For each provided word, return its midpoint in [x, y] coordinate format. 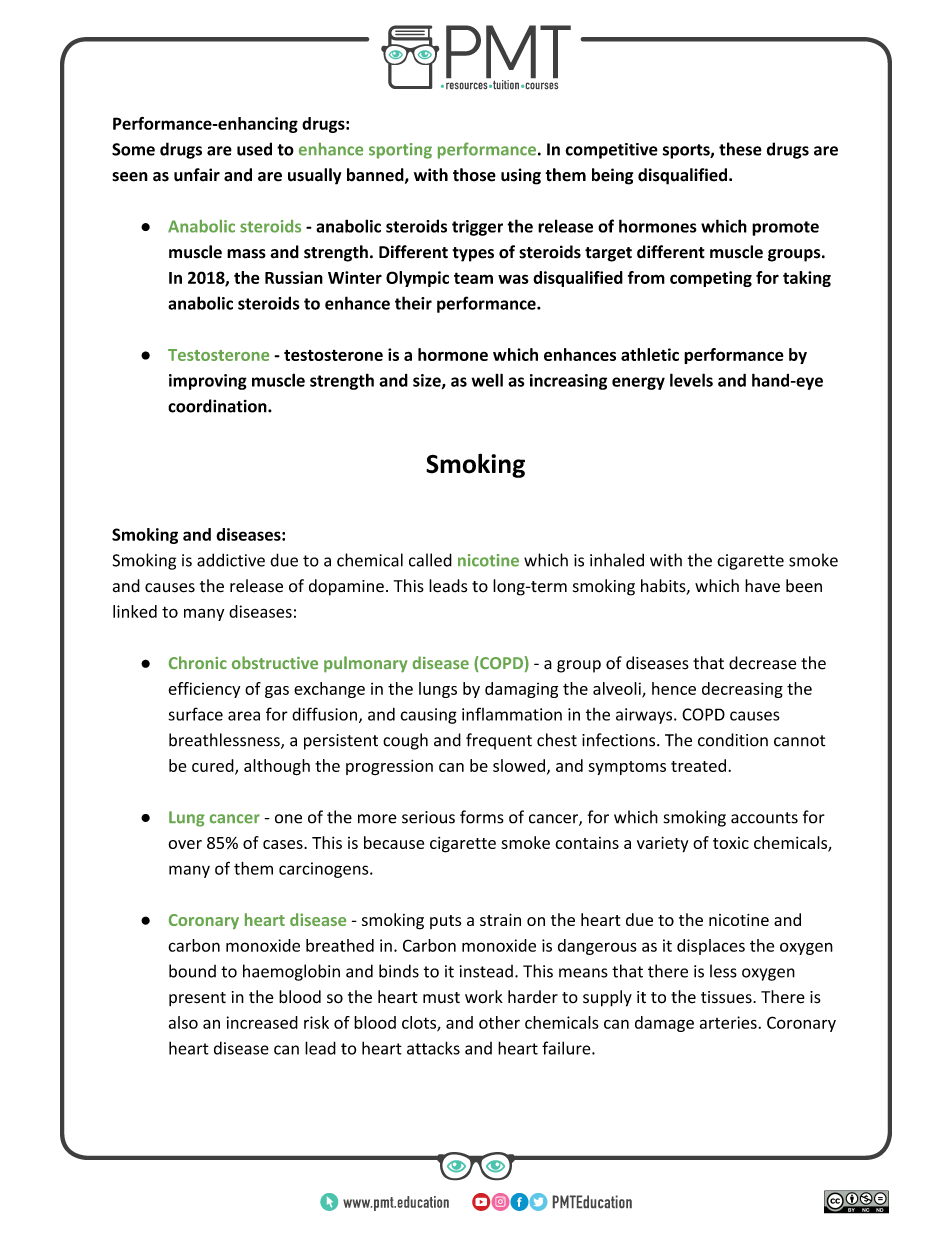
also [183, 1022]
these [740, 149]
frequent [499, 741]
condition [733, 740]
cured [214, 766]
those [474, 175]
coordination [218, 406]
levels [691, 380]
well [487, 380]
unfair [197, 175]
